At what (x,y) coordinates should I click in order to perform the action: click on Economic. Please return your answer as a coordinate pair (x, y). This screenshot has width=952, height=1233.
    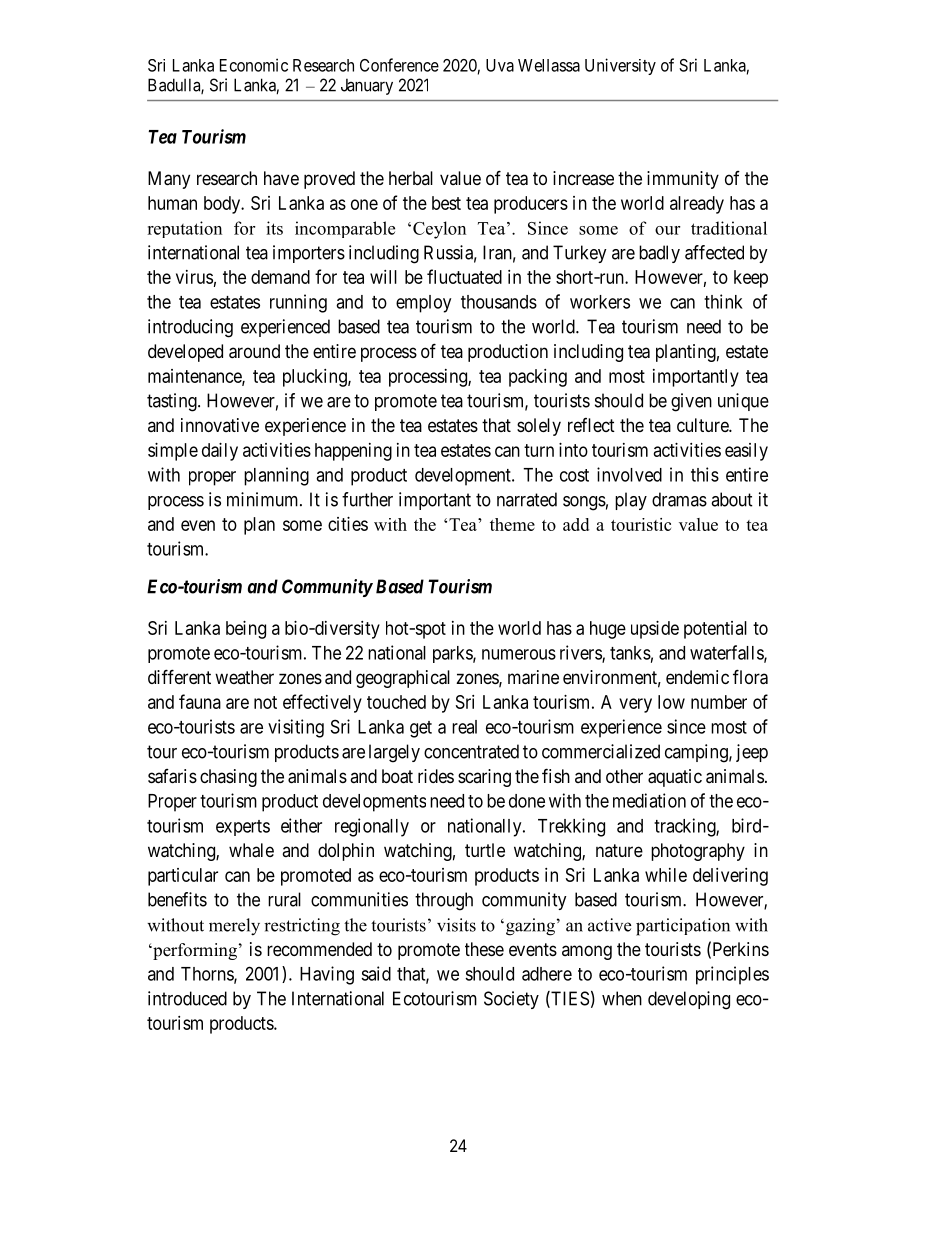
    Looking at the image, I should click on (254, 65).
